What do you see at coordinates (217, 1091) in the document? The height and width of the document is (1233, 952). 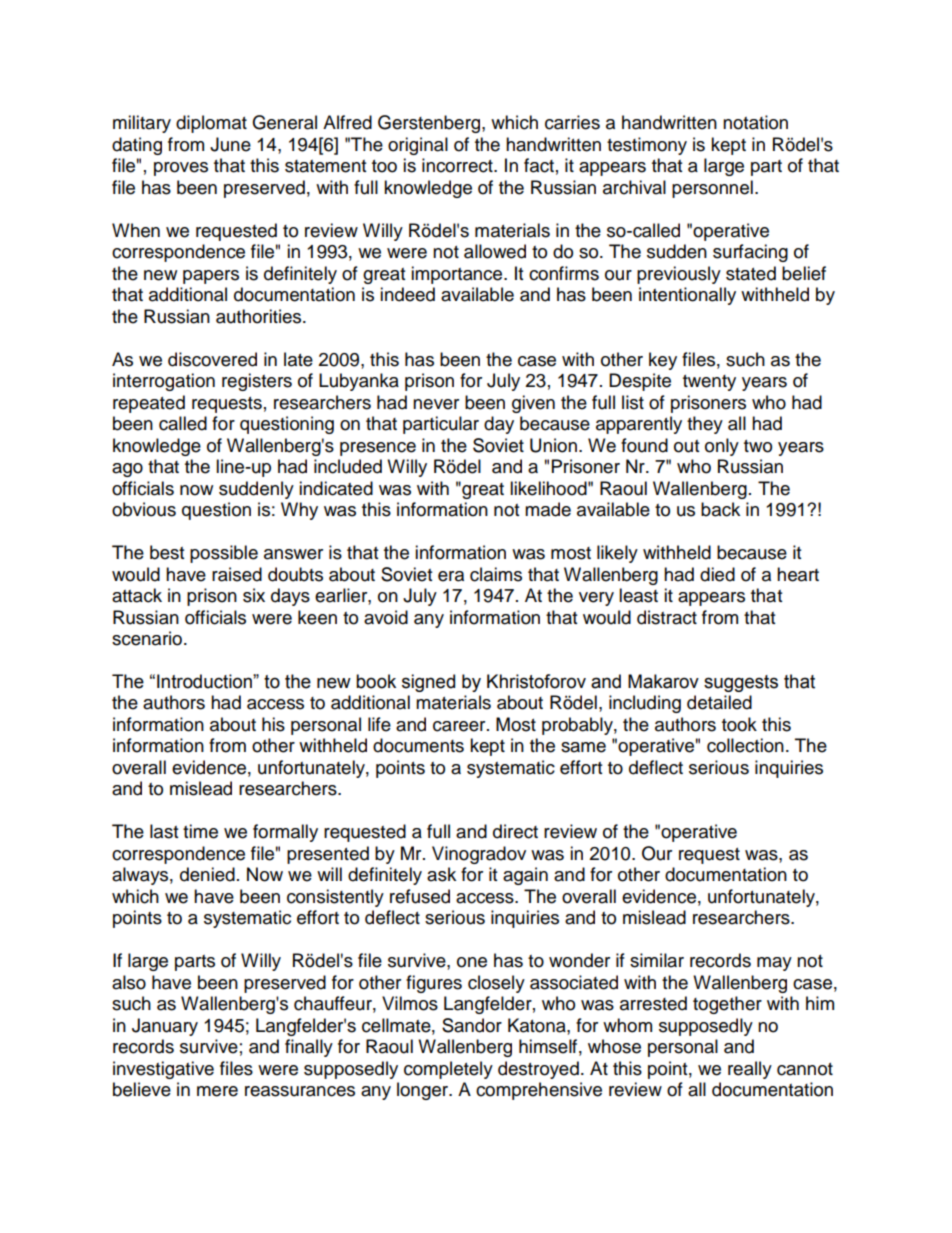 I see `mere` at bounding box center [217, 1091].
